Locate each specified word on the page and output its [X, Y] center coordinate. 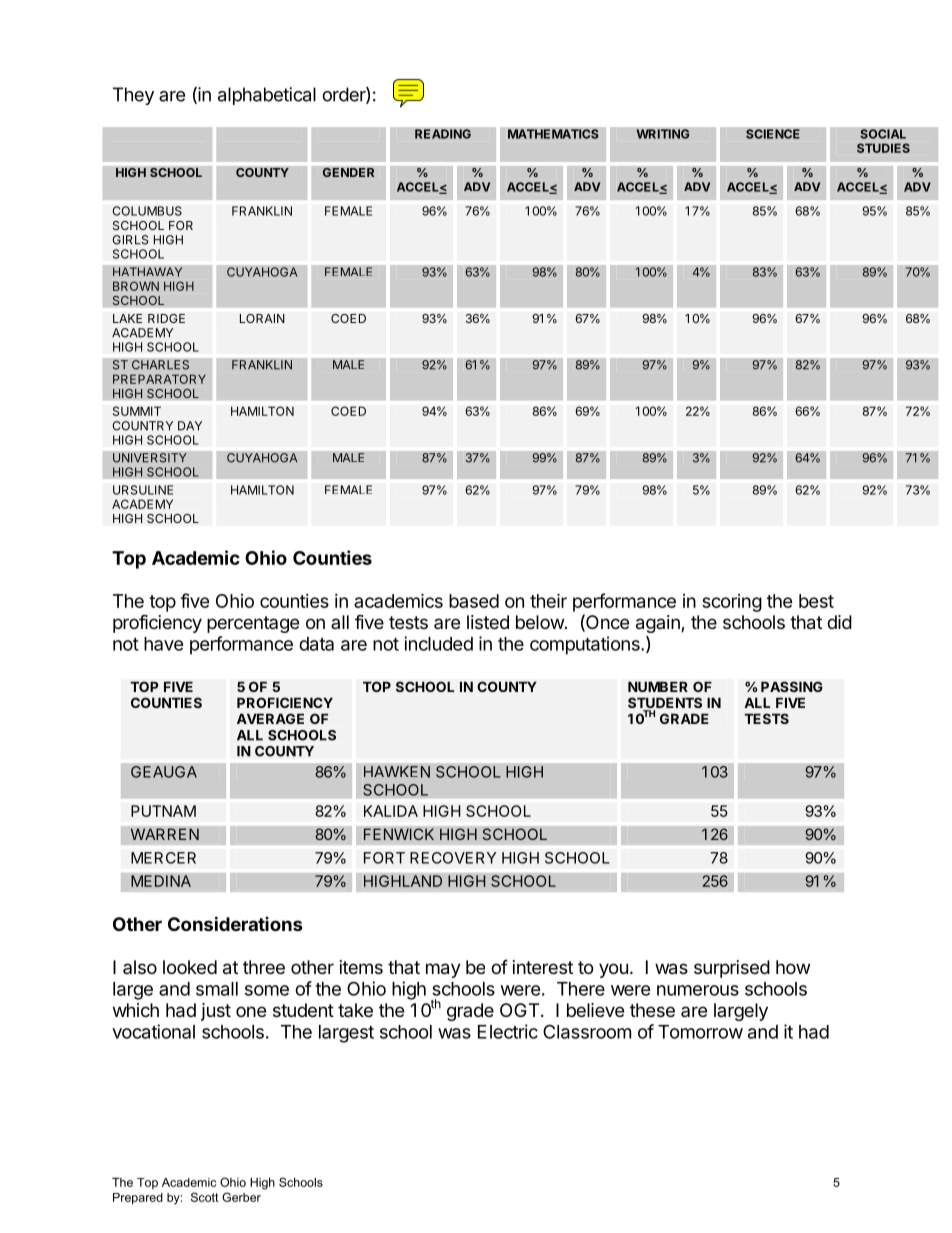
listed [488, 622]
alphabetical [267, 96]
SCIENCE [773, 134]
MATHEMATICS [553, 134]
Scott [205, 1197]
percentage [253, 624]
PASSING [792, 686]
